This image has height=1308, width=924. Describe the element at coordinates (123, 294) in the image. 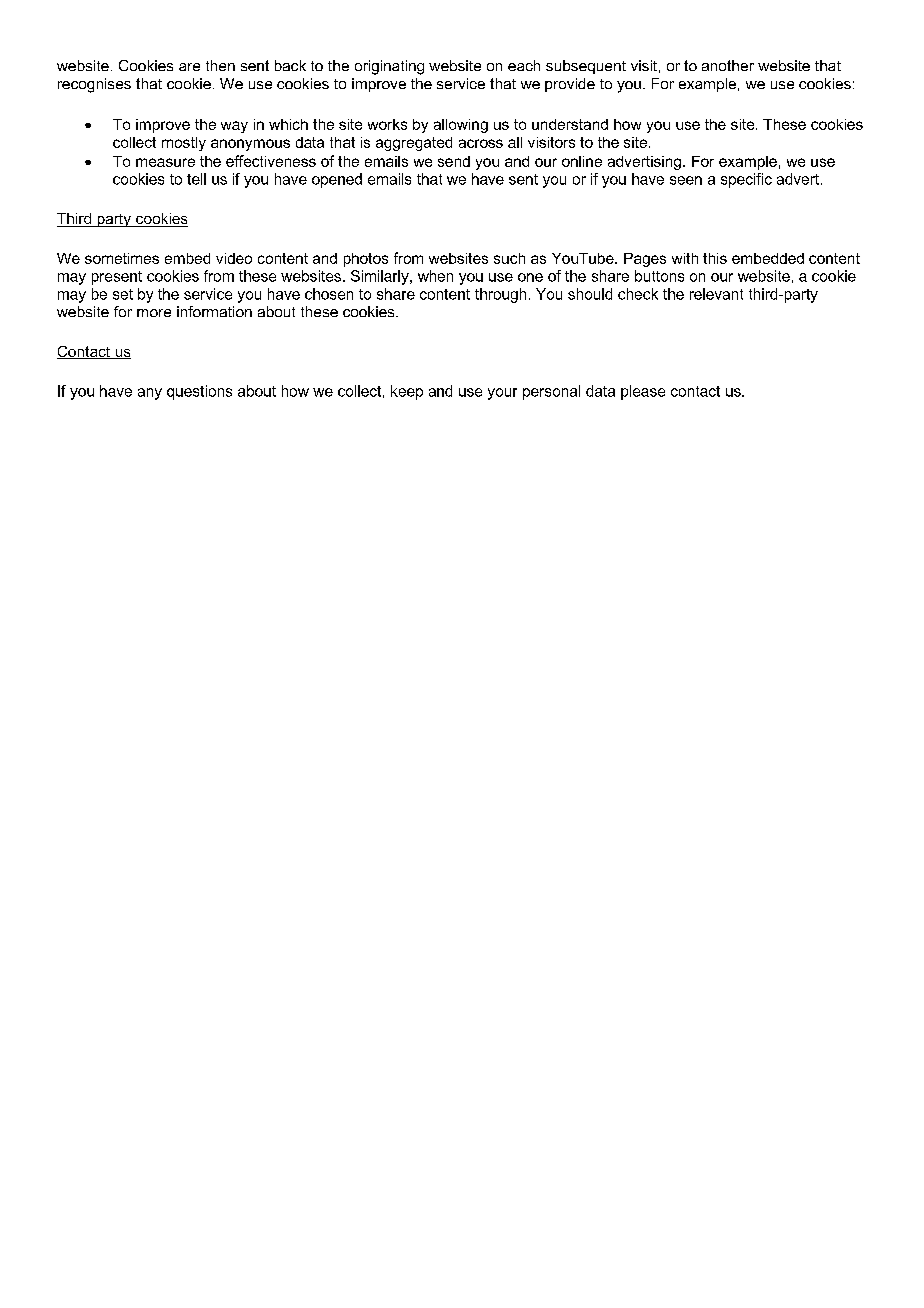

I see `set` at that location.
